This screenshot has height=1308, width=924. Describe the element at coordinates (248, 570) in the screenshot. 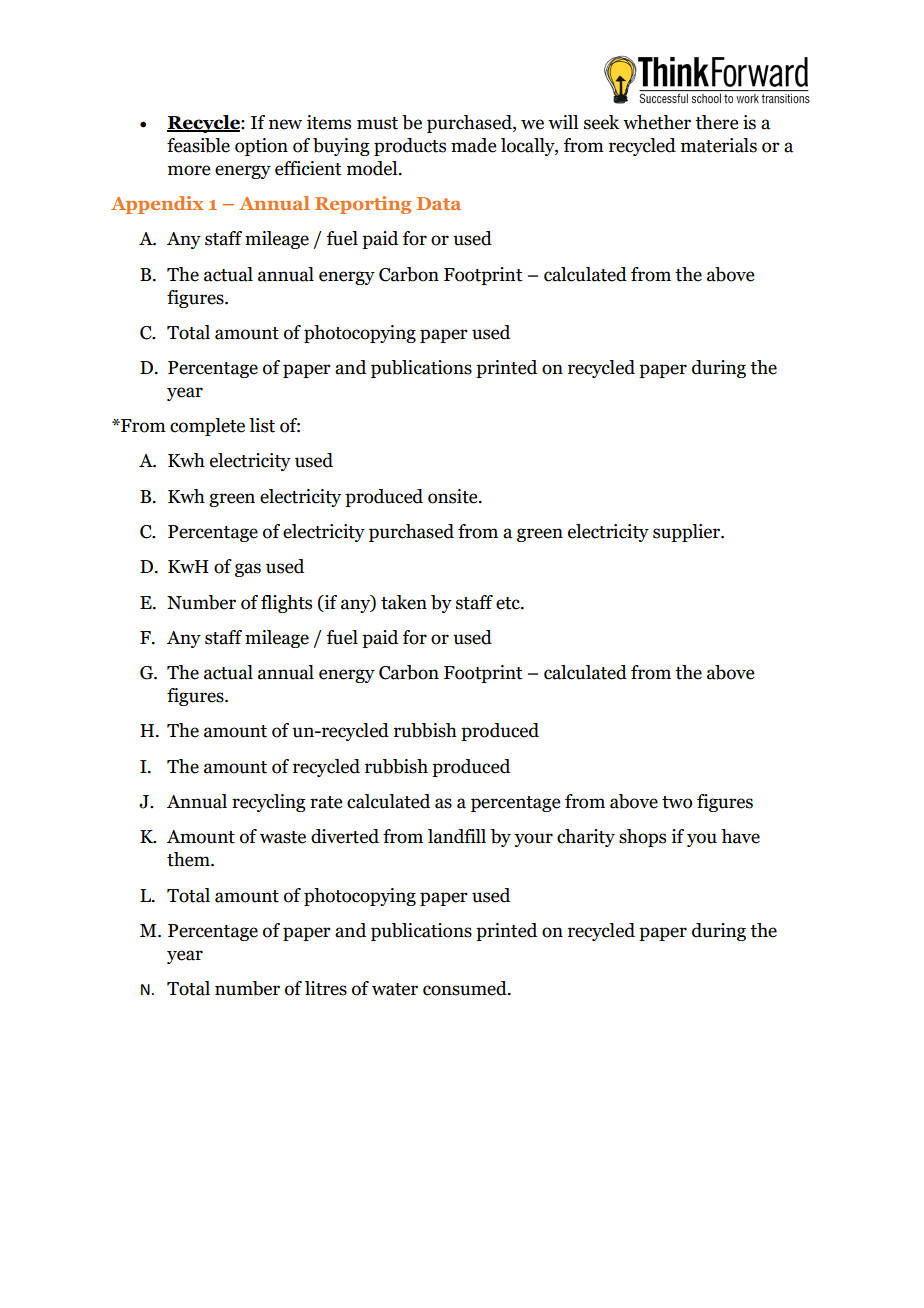

I see `gas` at that location.
